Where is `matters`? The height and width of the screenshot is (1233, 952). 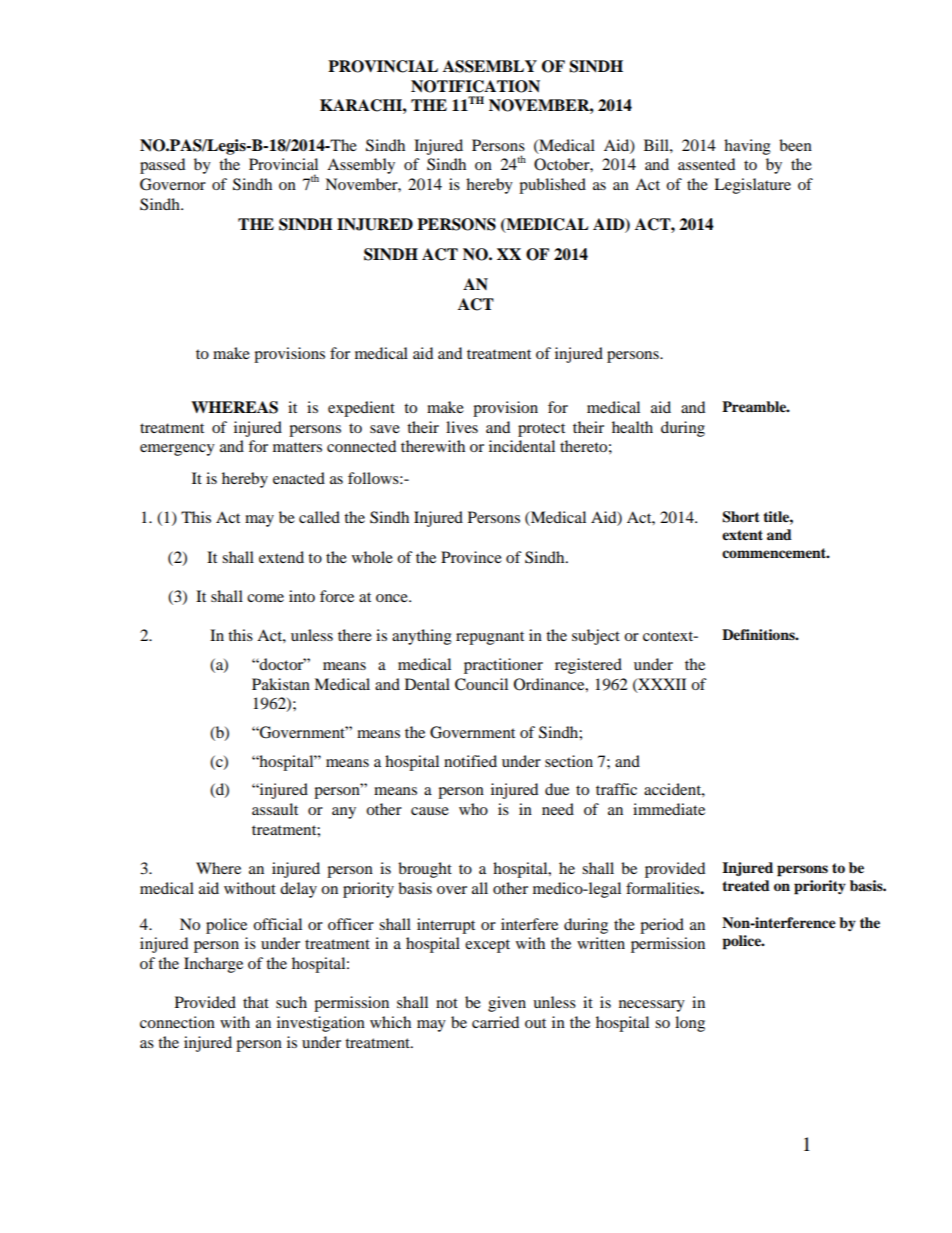
matters is located at coordinates (297, 447).
